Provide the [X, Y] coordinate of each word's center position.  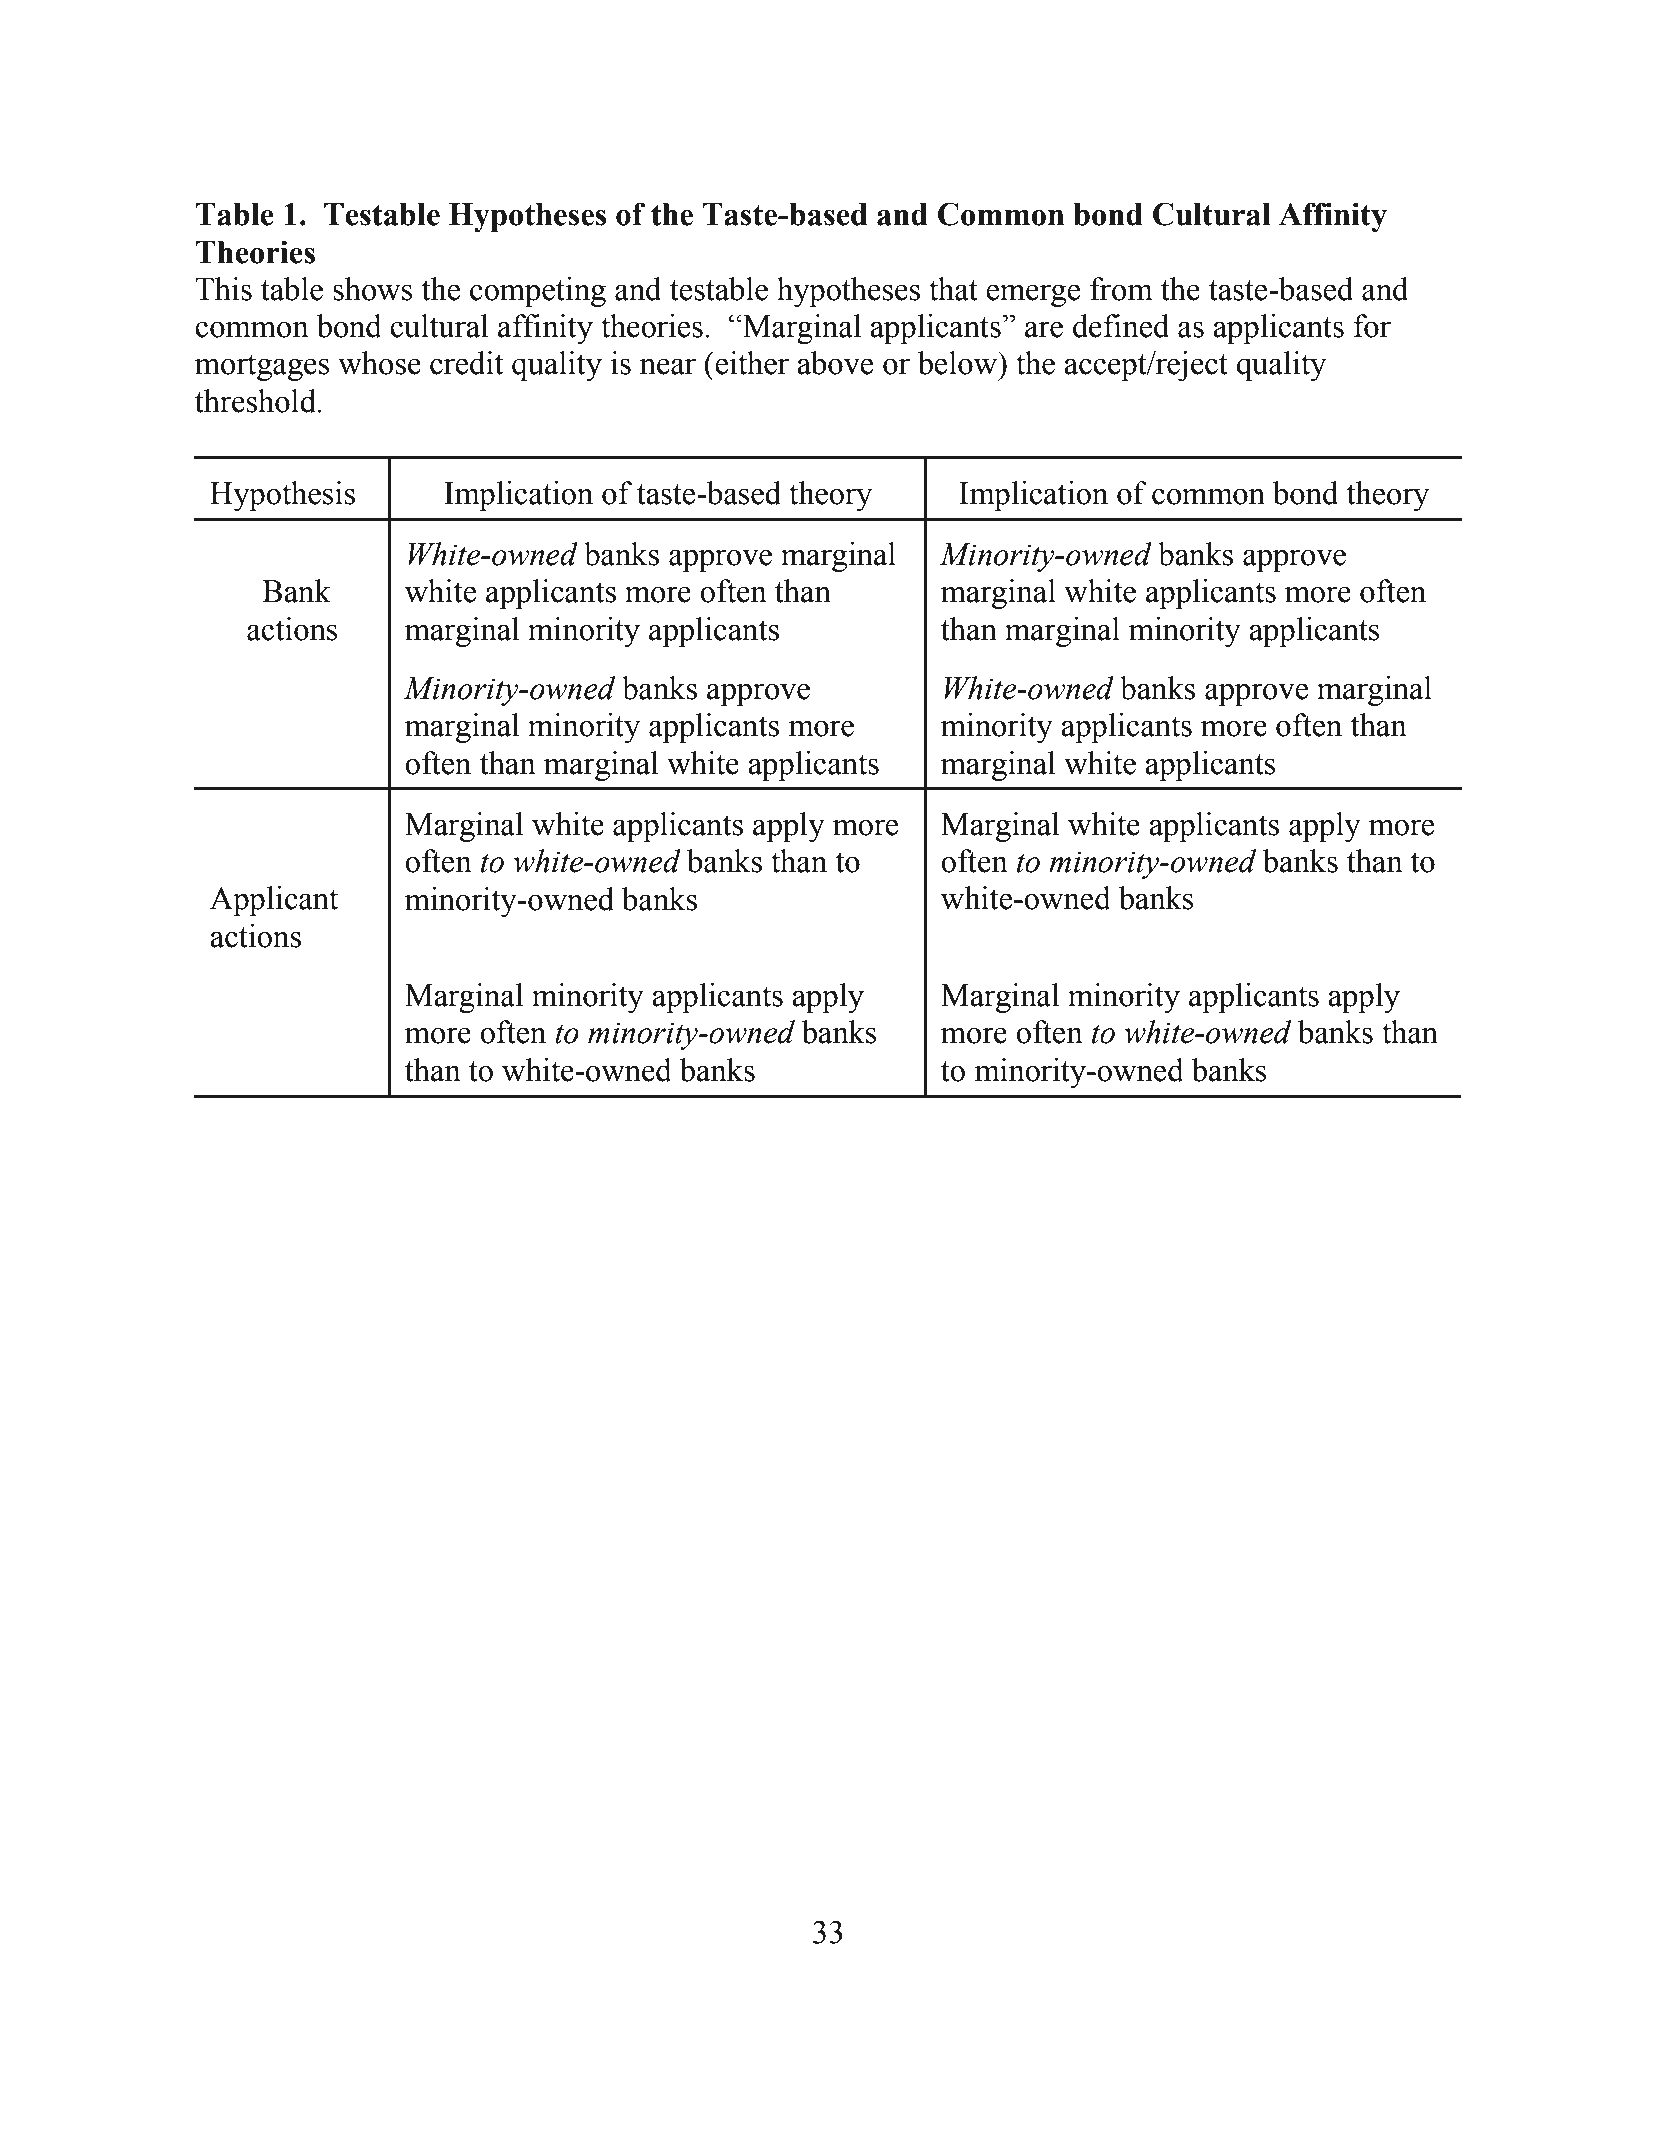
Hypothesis [282, 496]
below [958, 363]
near [668, 366]
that [953, 289]
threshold [255, 401]
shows [373, 289]
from [1121, 289]
